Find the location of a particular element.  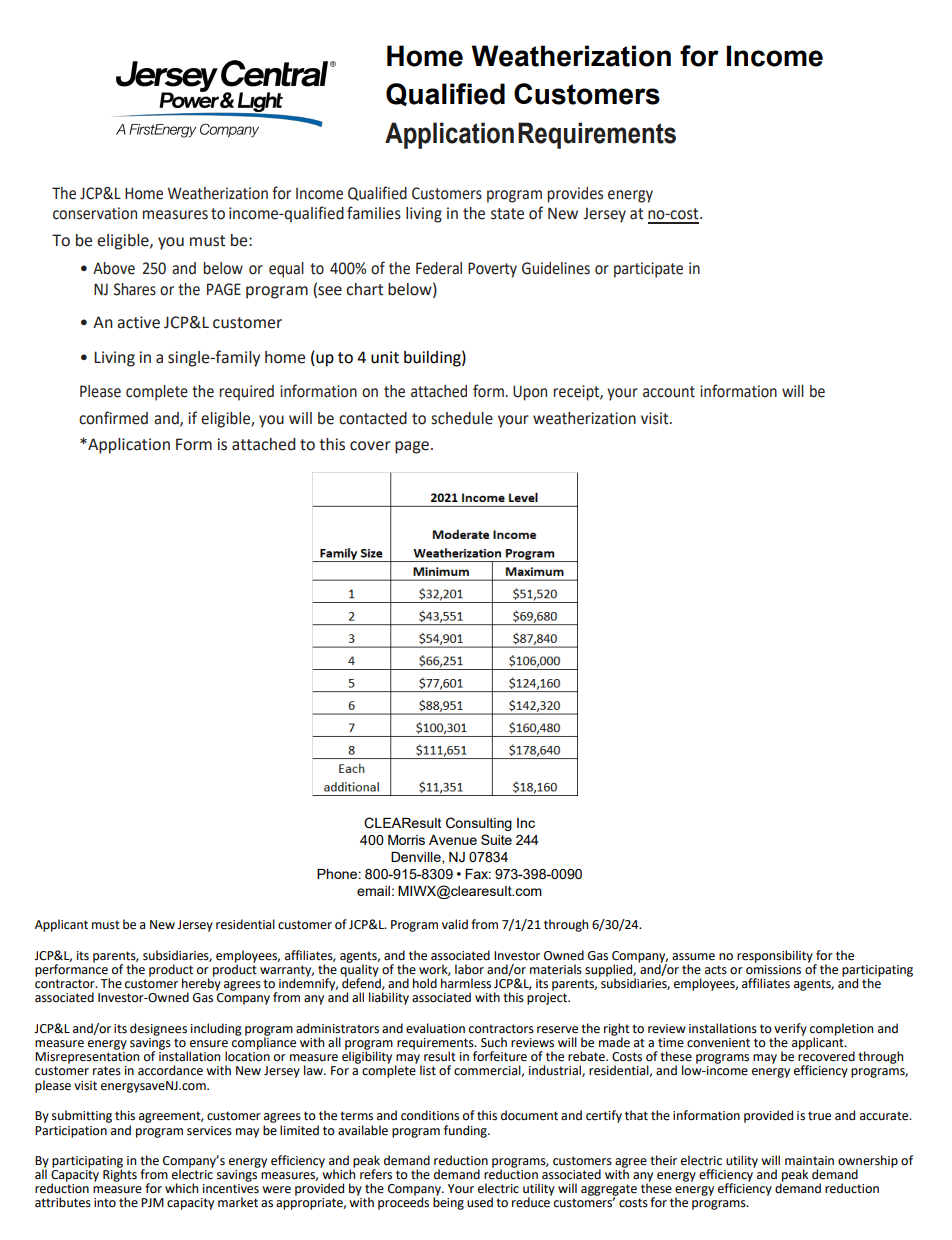

confirmed is located at coordinates (113, 418).
